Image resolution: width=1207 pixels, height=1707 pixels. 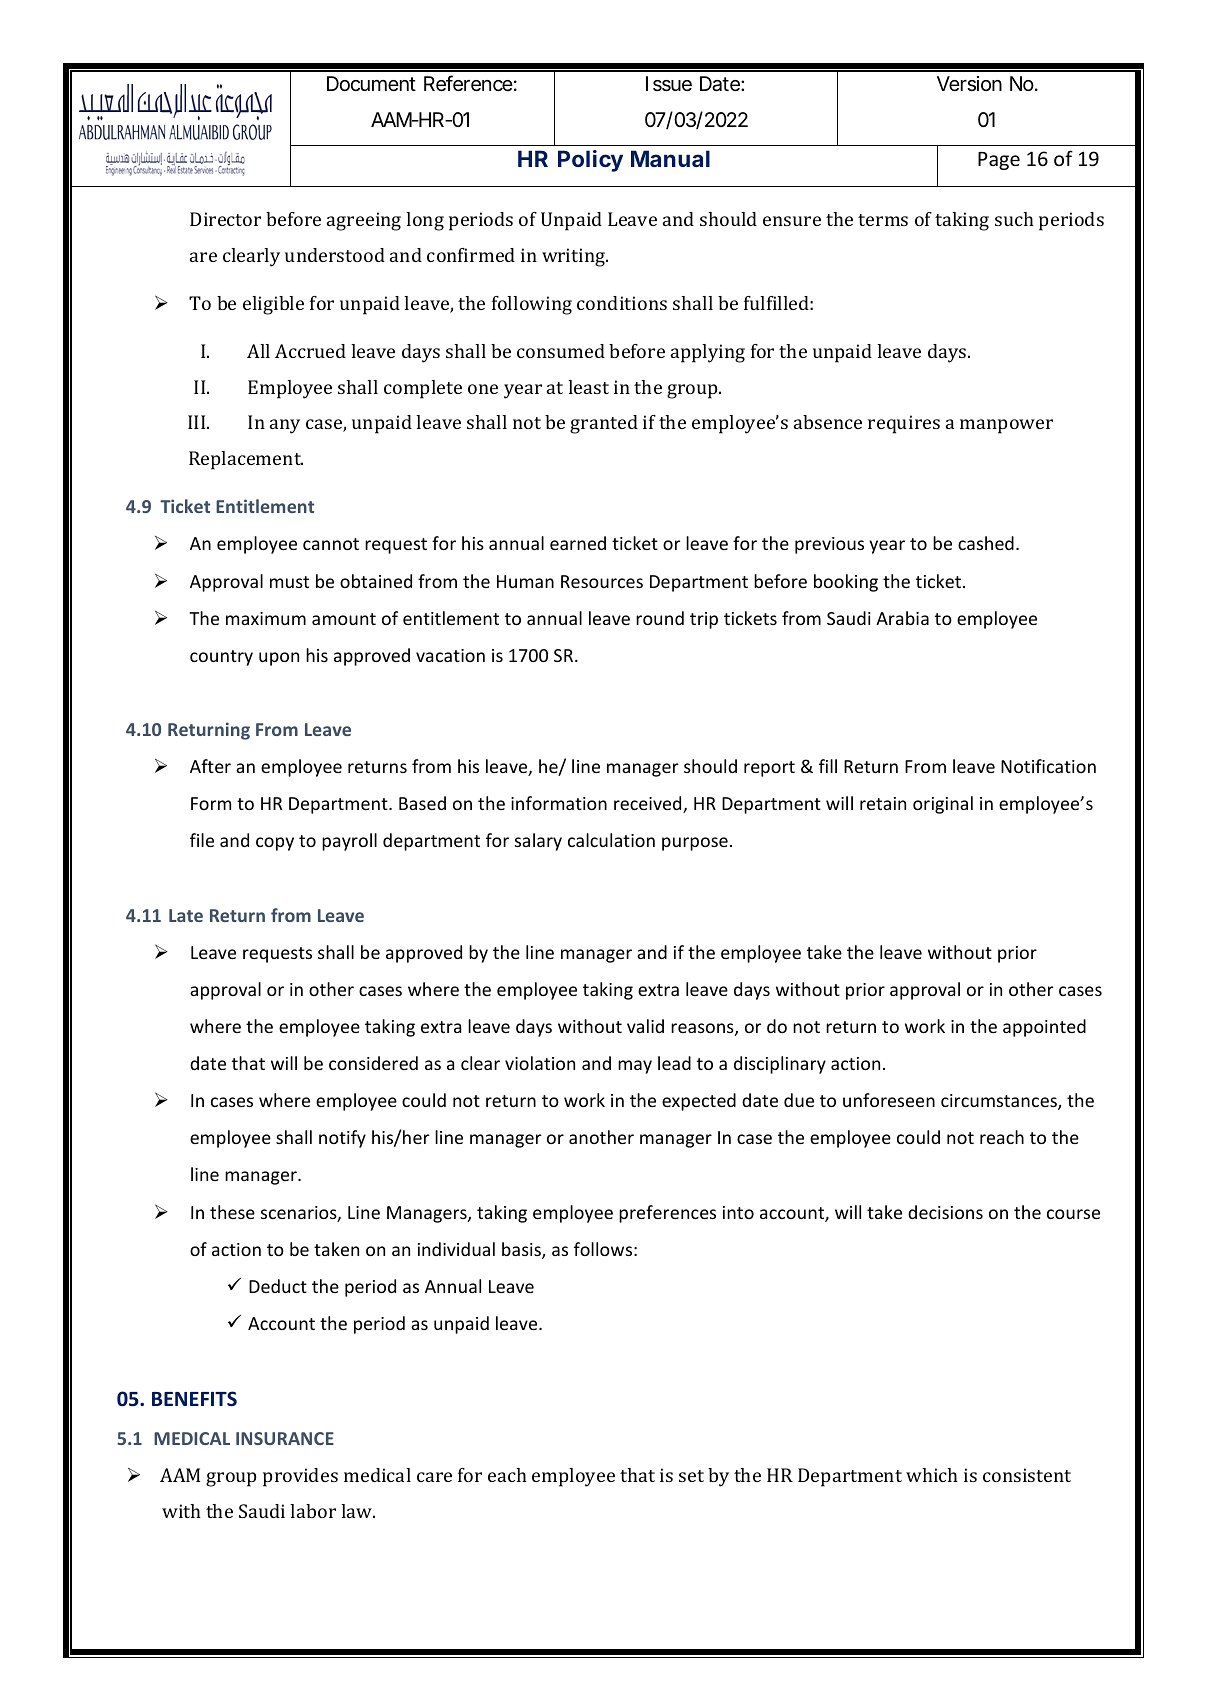 I want to click on original, so click(x=943, y=805).
